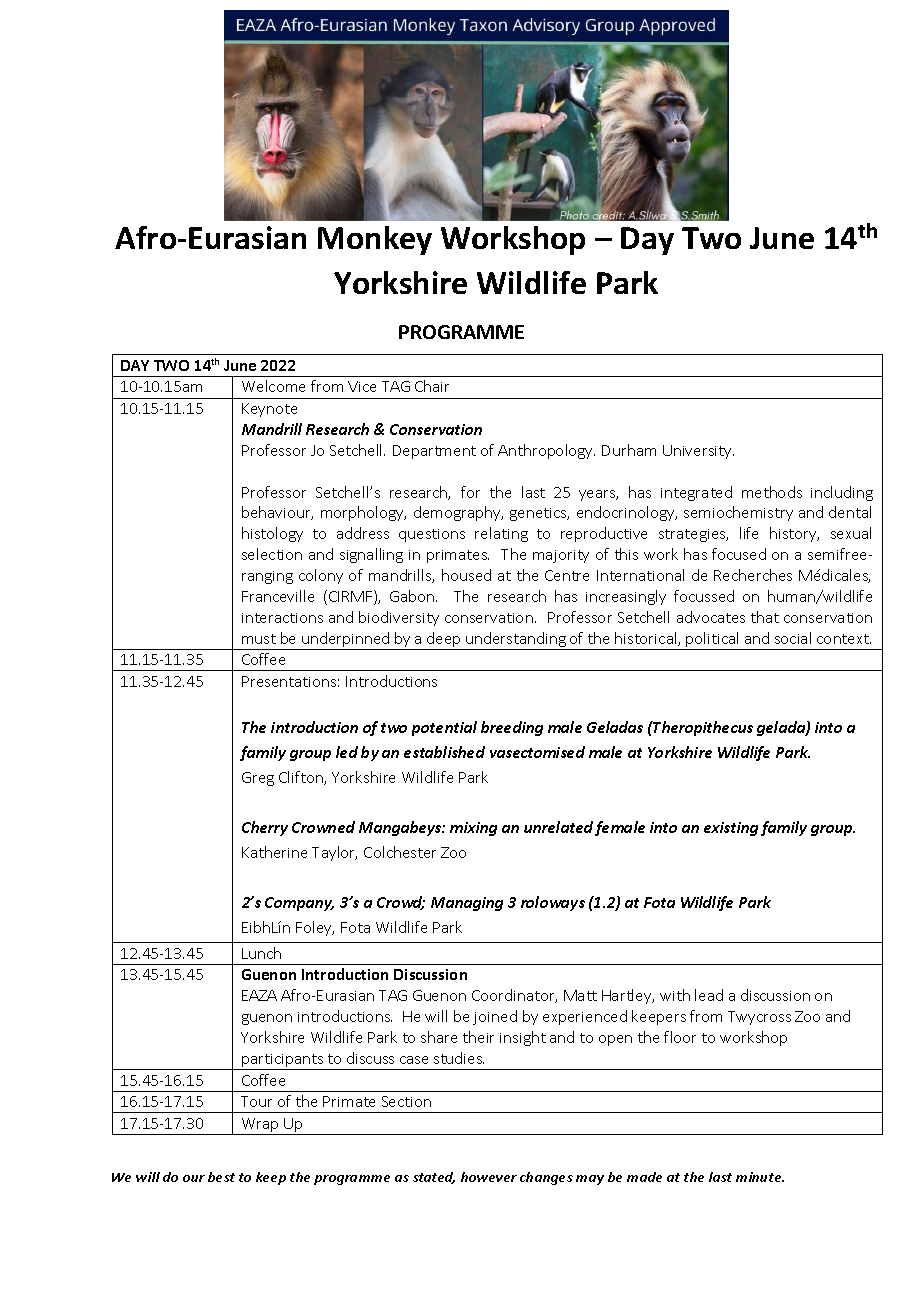 The height and width of the screenshot is (1308, 924). I want to click on Matt, so click(580, 995).
